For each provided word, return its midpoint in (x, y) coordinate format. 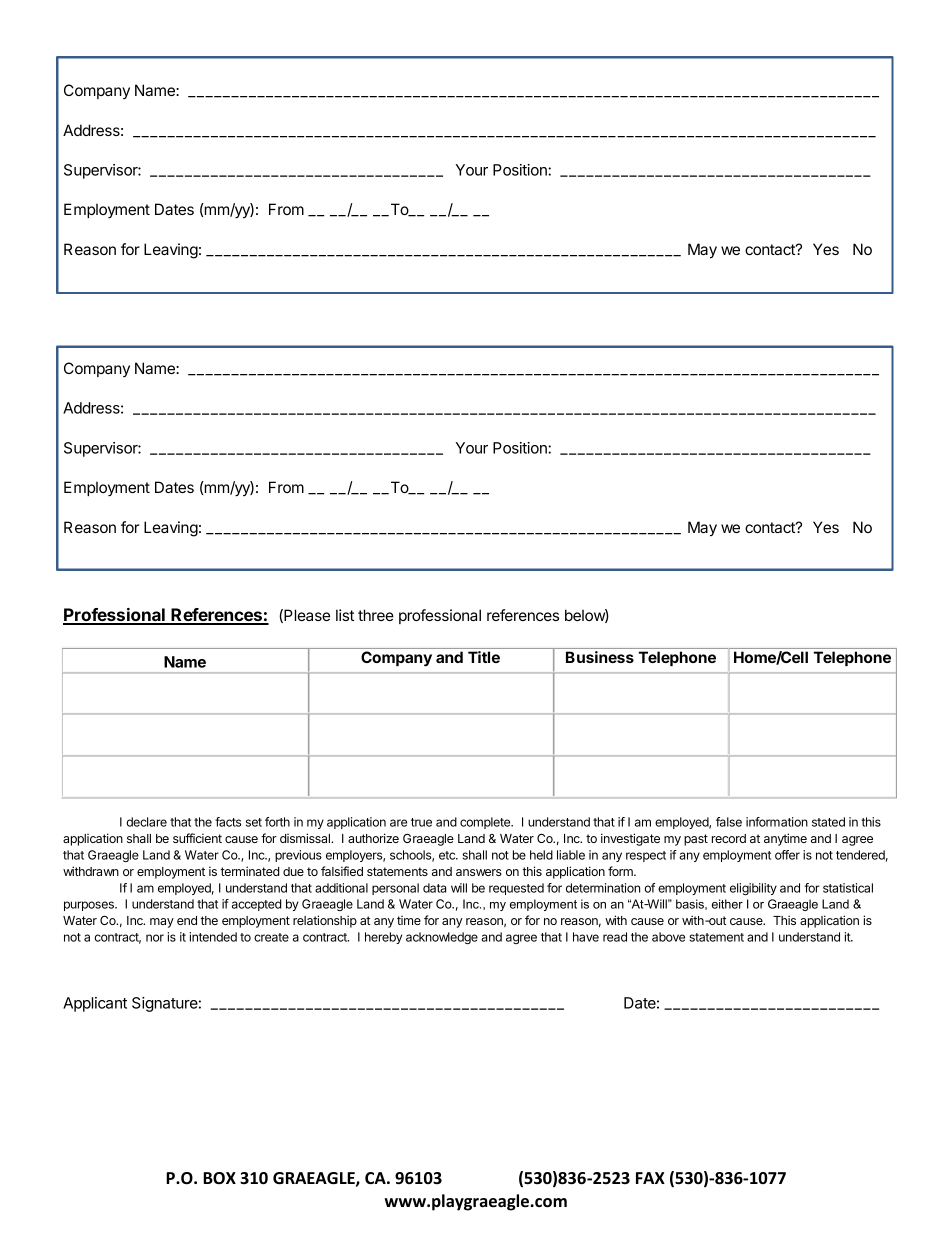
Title (484, 657)
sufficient (197, 838)
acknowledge (442, 938)
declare (147, 822)
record (729, 838)
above (668, 937)
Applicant (95, 1004)
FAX (650, 1178)
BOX (219, 1178)
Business (600, 657)
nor (155, 938)
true (421, 822)
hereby (383, 938)
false (729, 822)
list (345, 615)
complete (486, 823)
